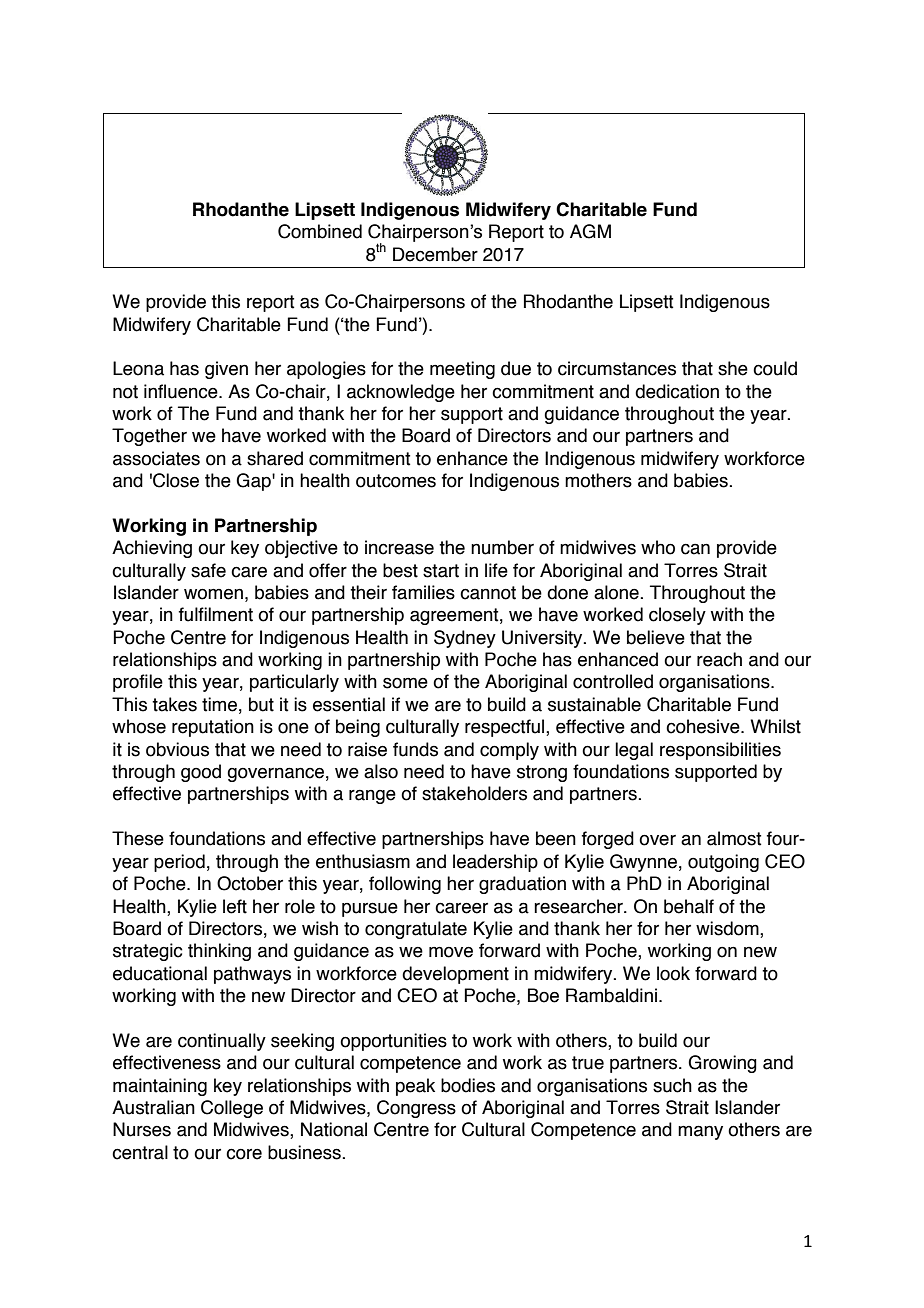 This screenshot has height=1308, width=924. Describe the element at coordinates (219, 704) in the screenshot. I see `time` at that location.
